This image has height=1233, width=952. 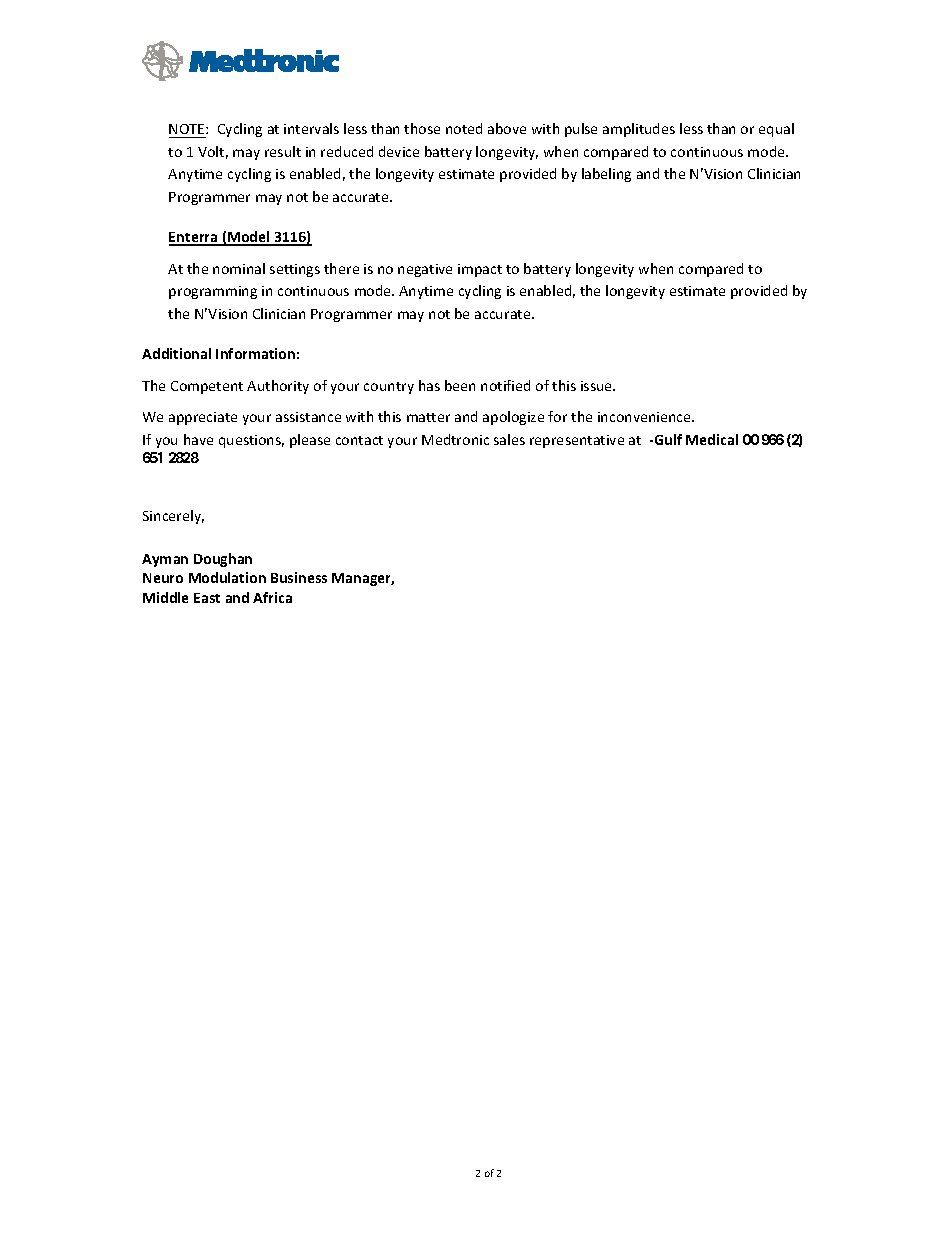 I want to click on issue, so click(x=598, y=386).
